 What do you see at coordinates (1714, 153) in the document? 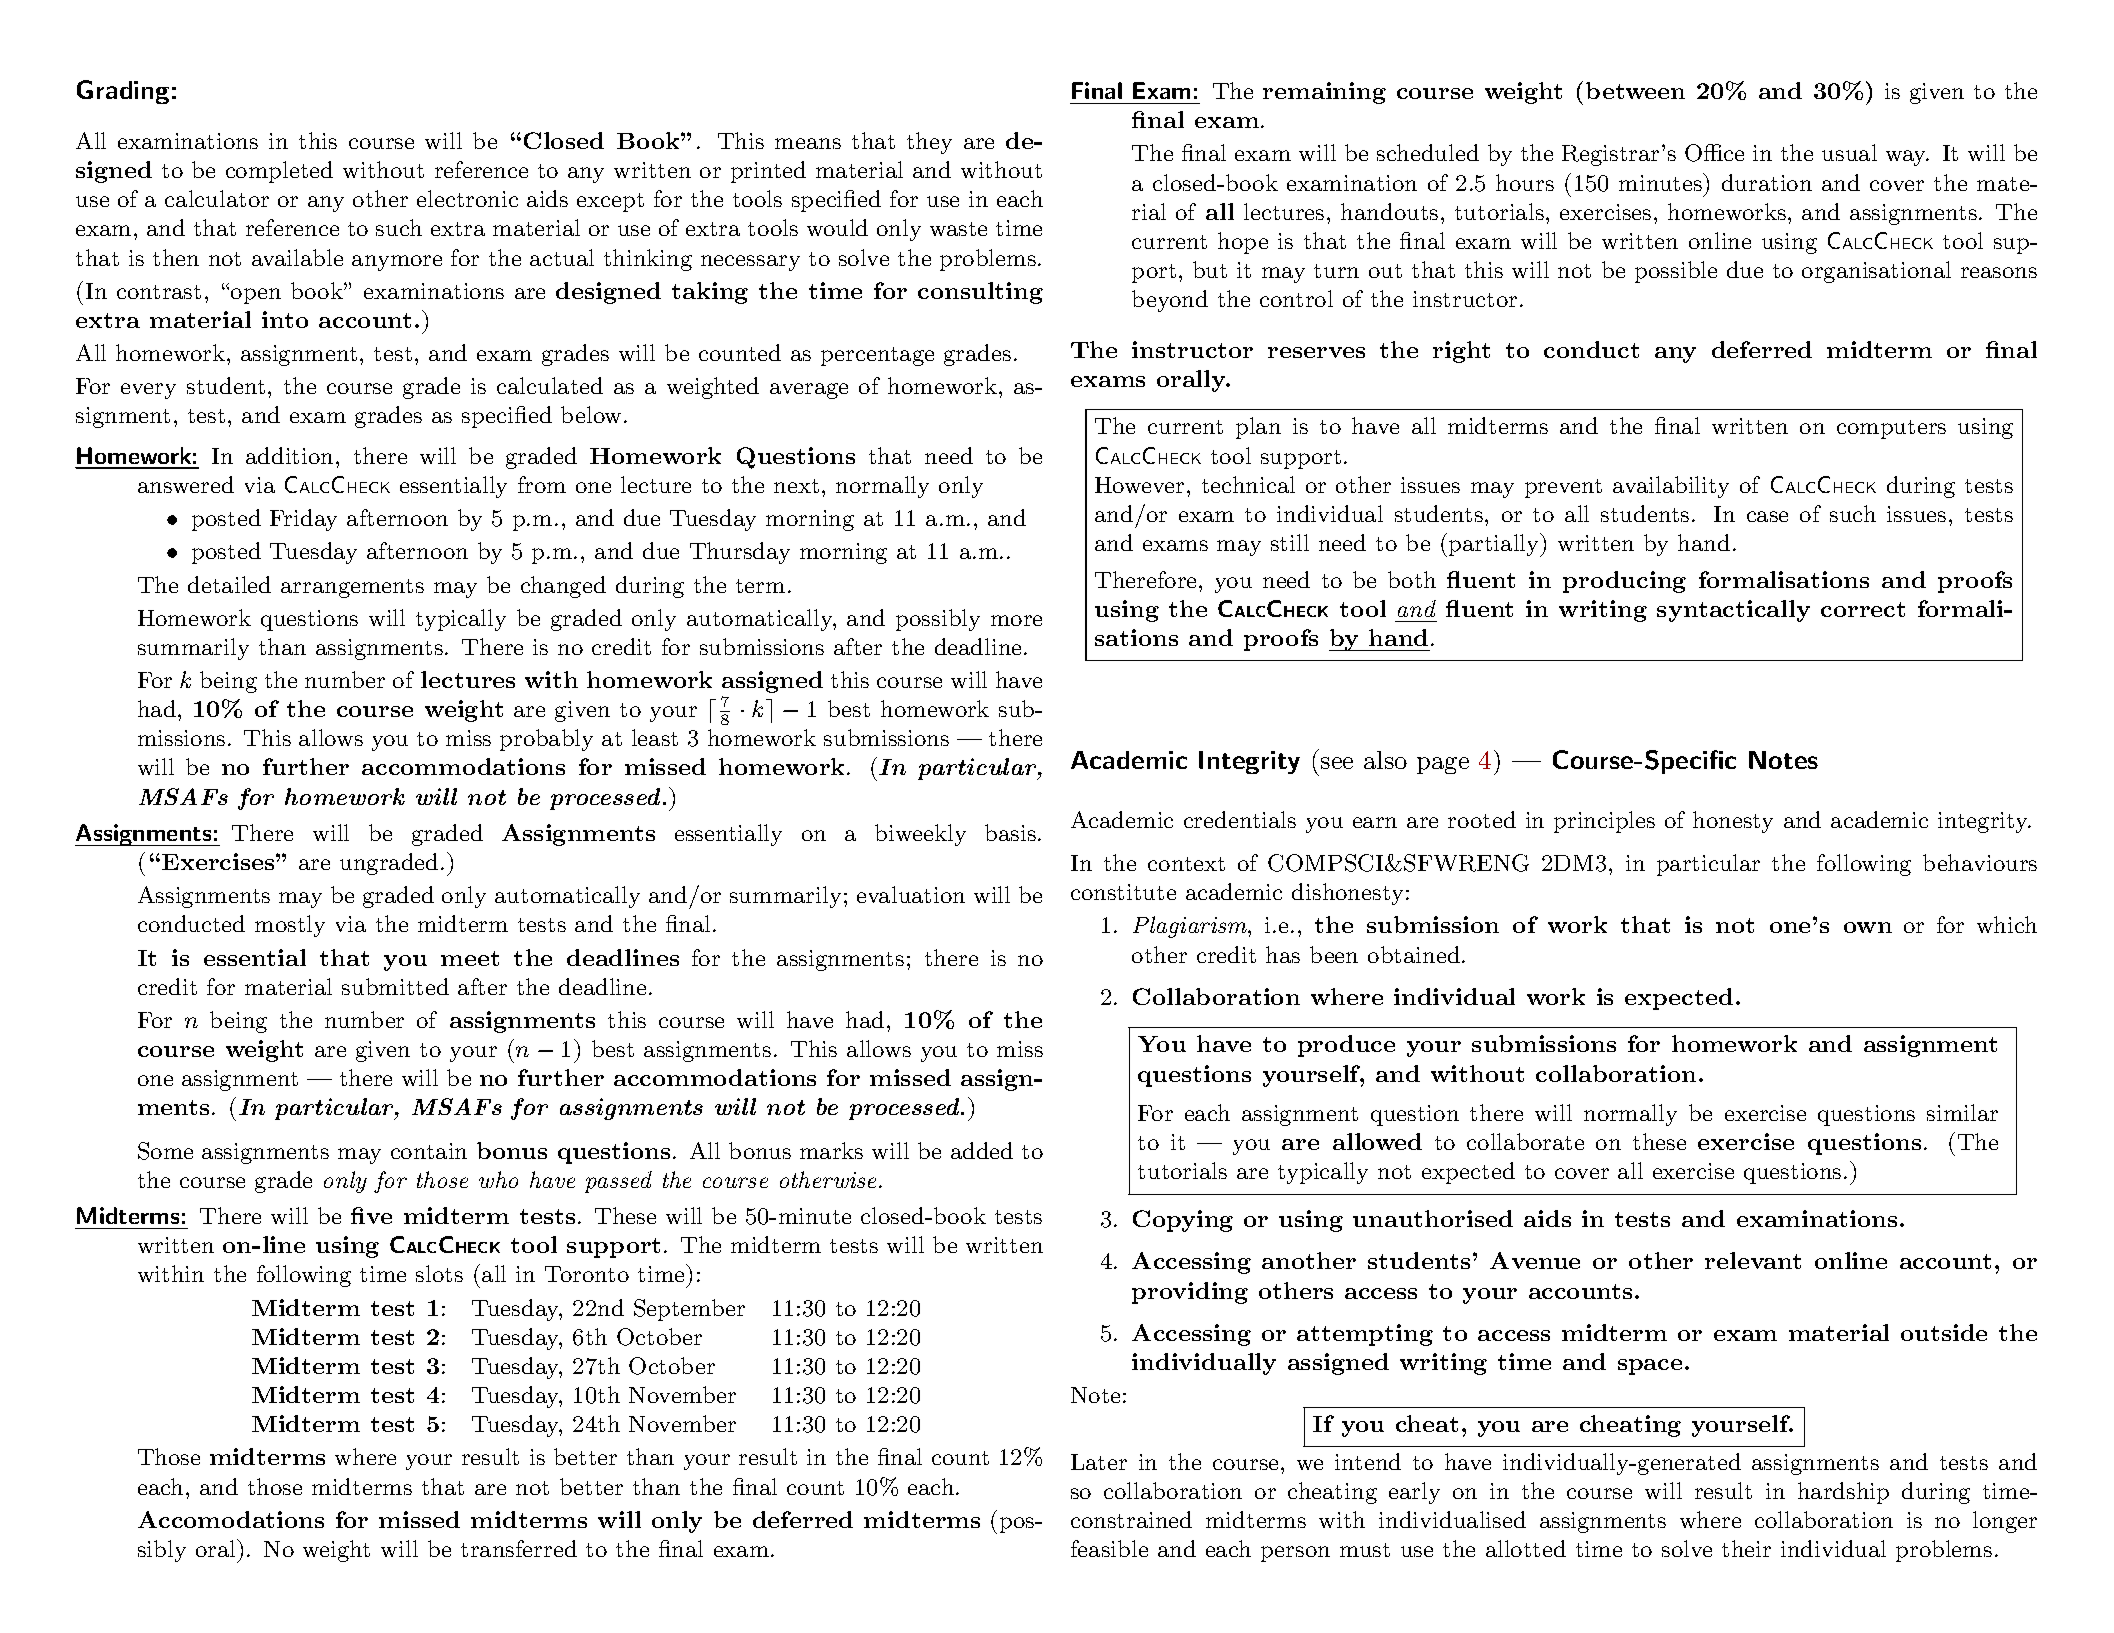
I see `Office` at bounding box center [1714, 153].
